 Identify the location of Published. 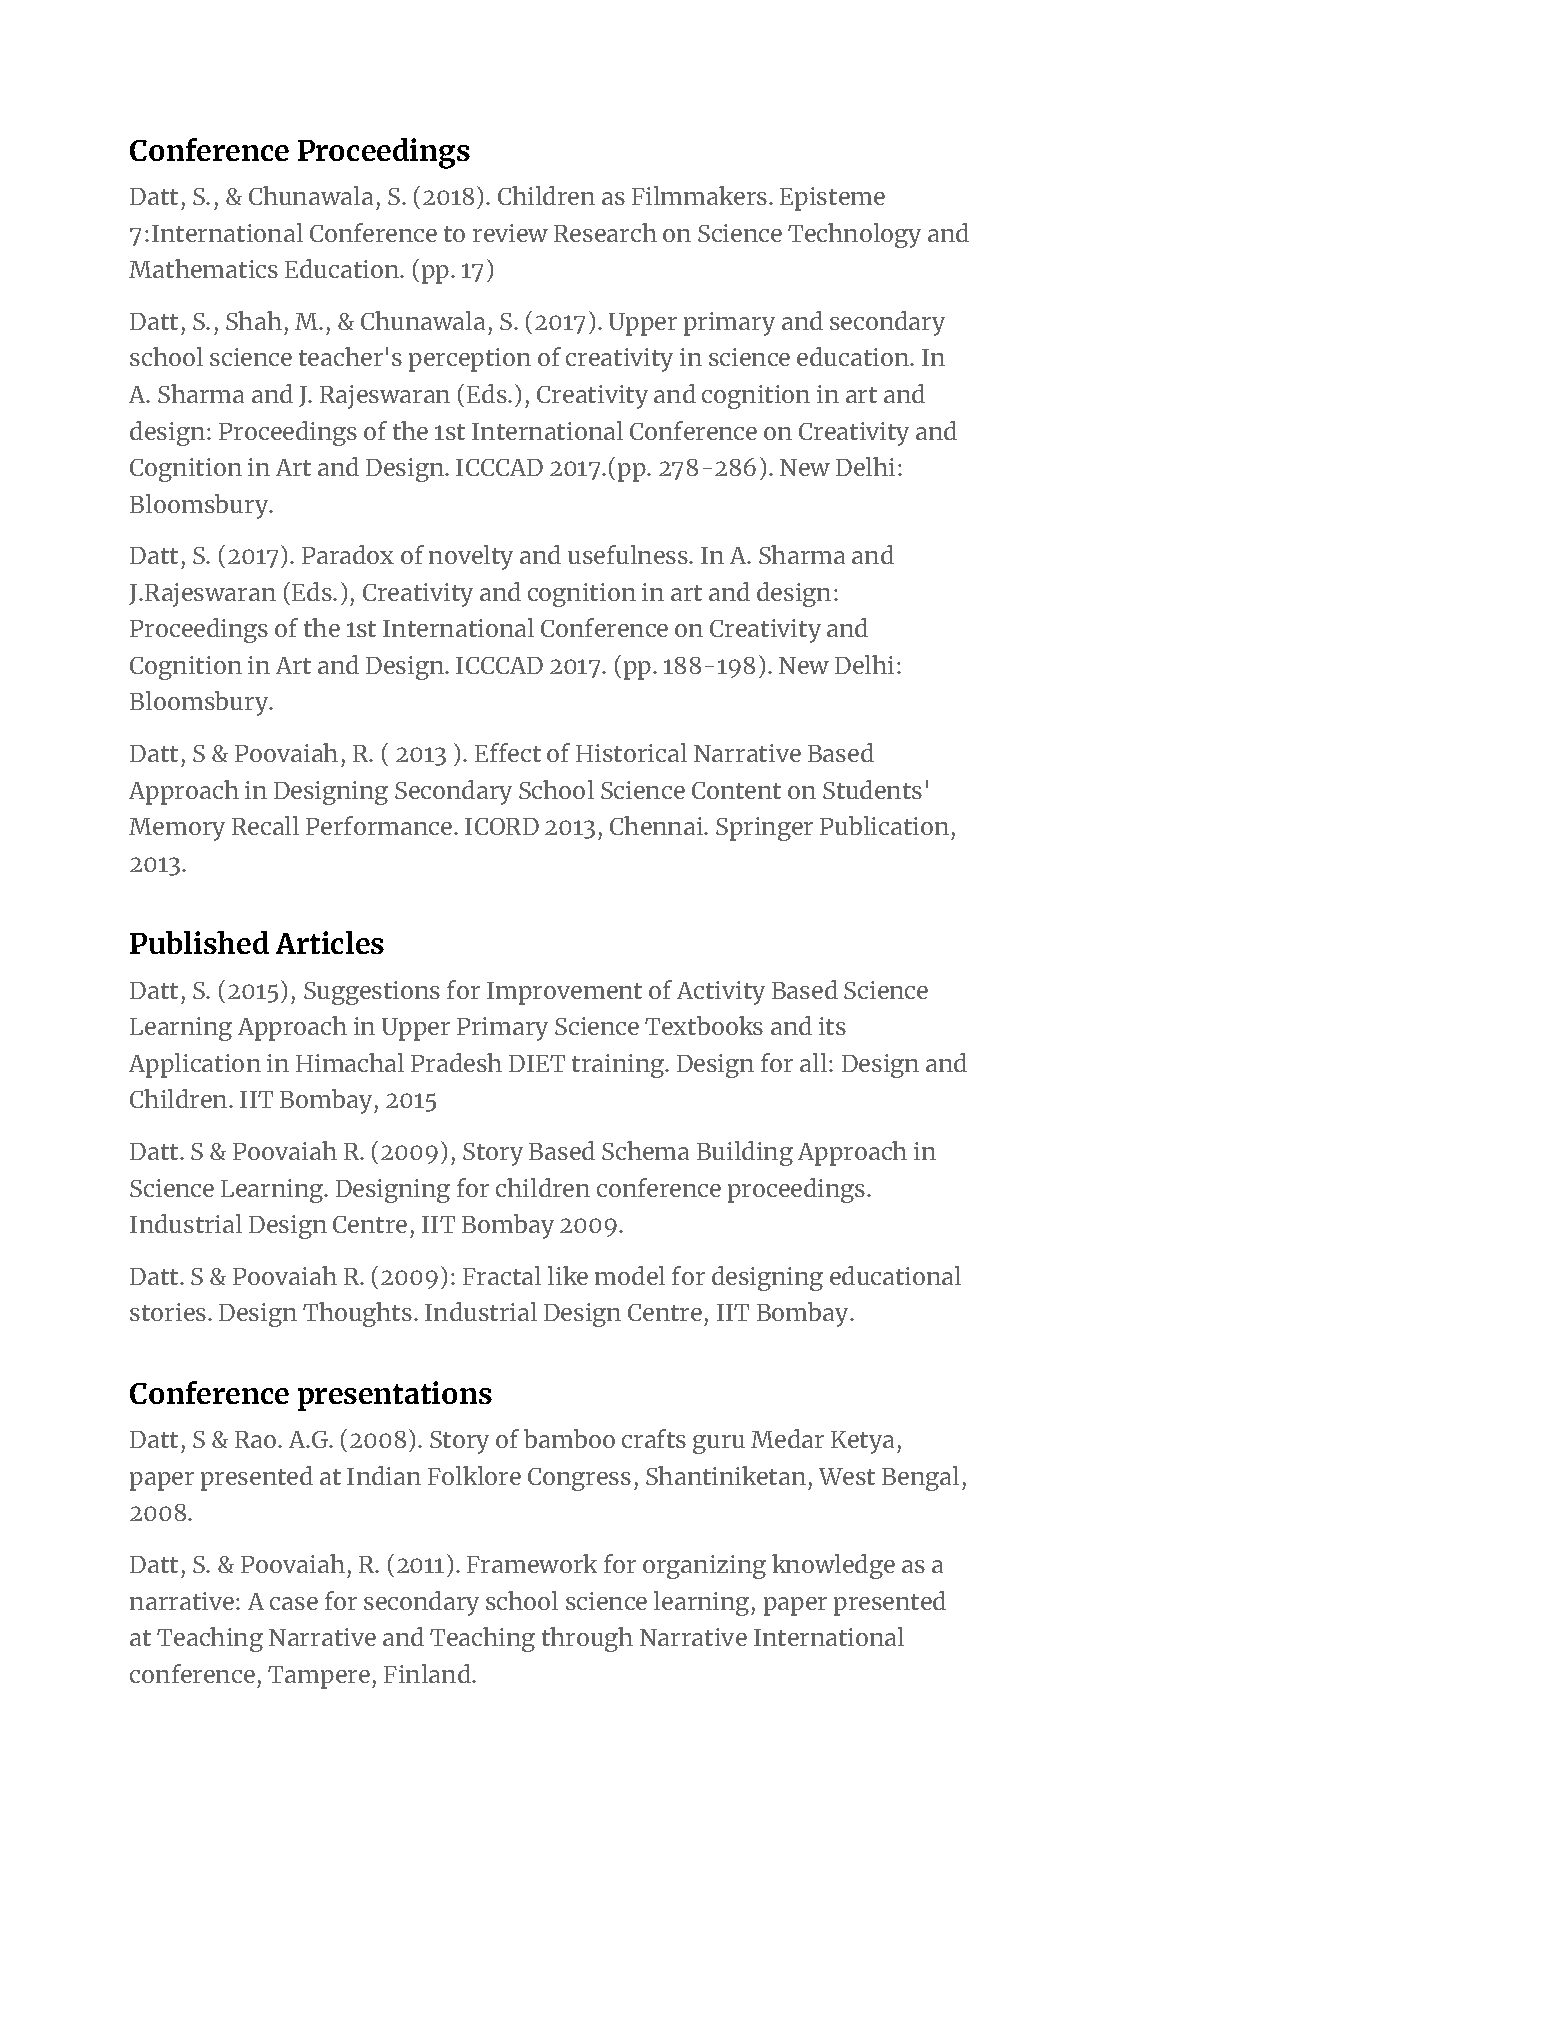
(199, 942).
